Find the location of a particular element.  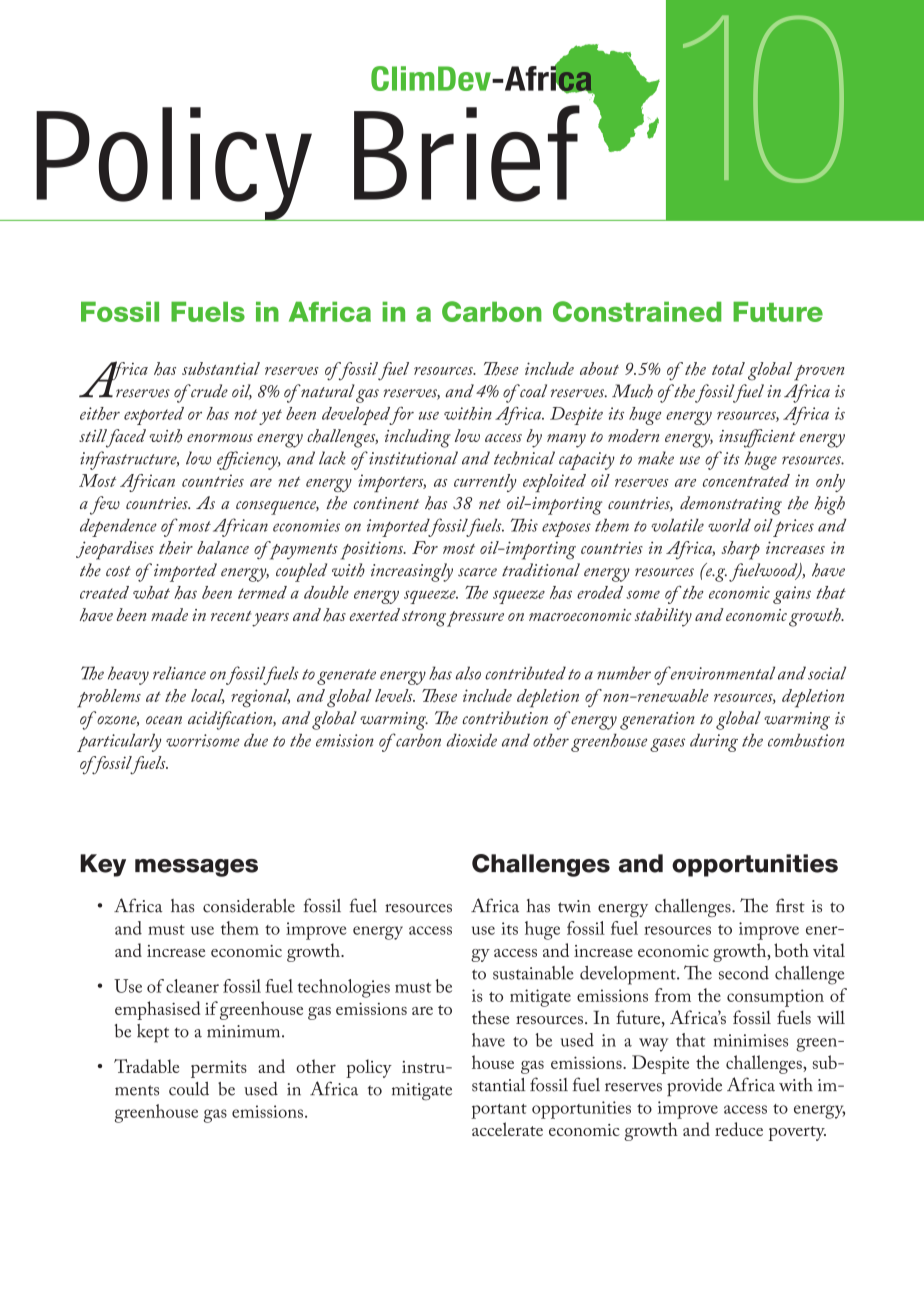

about is located at coordinates (599, 368).
